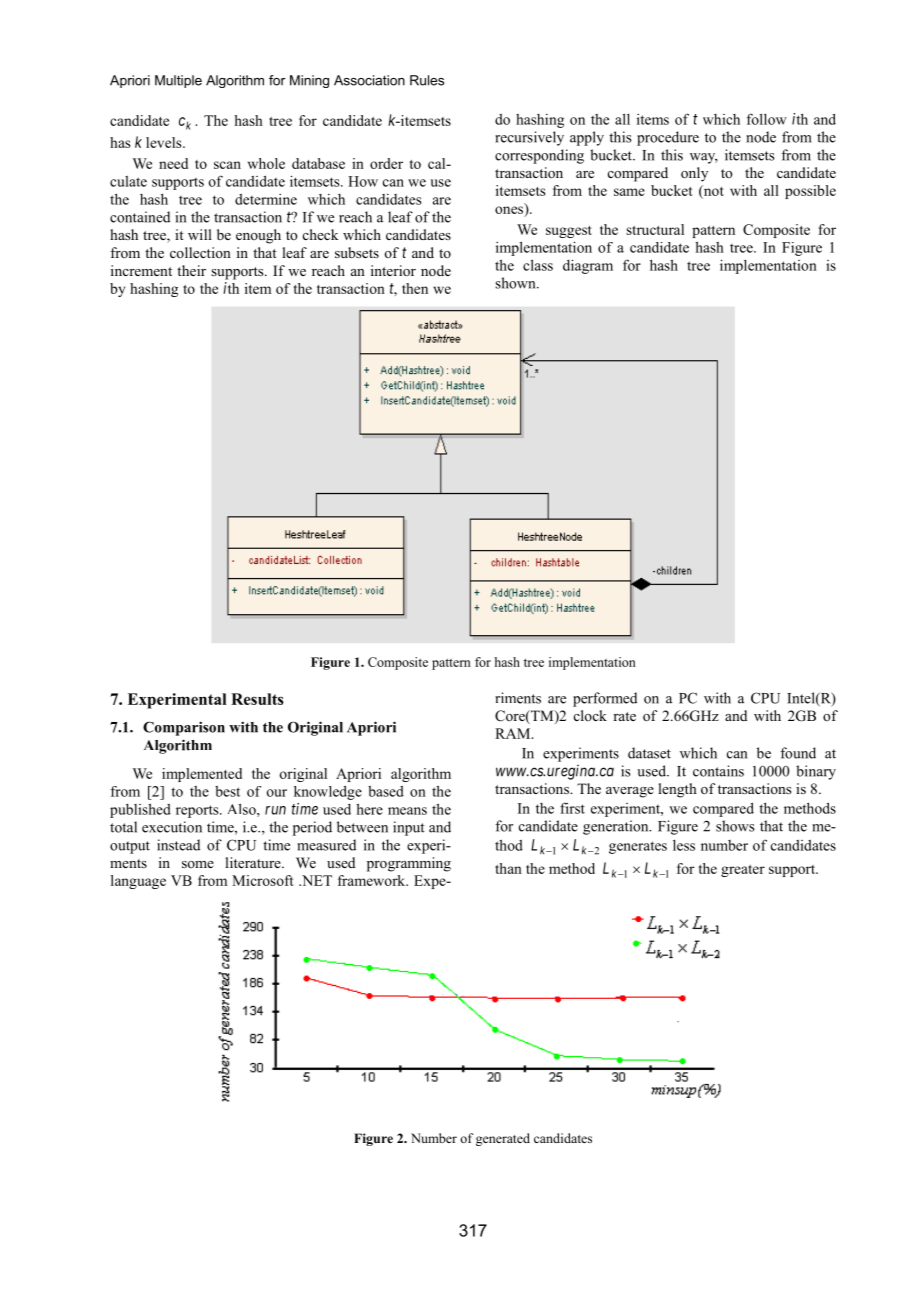 This screenshot has height=1308, width=924. What do you see at coordinates (590, 715) in the screenshot?
I see `clock` at bounding box center [590, 715].
